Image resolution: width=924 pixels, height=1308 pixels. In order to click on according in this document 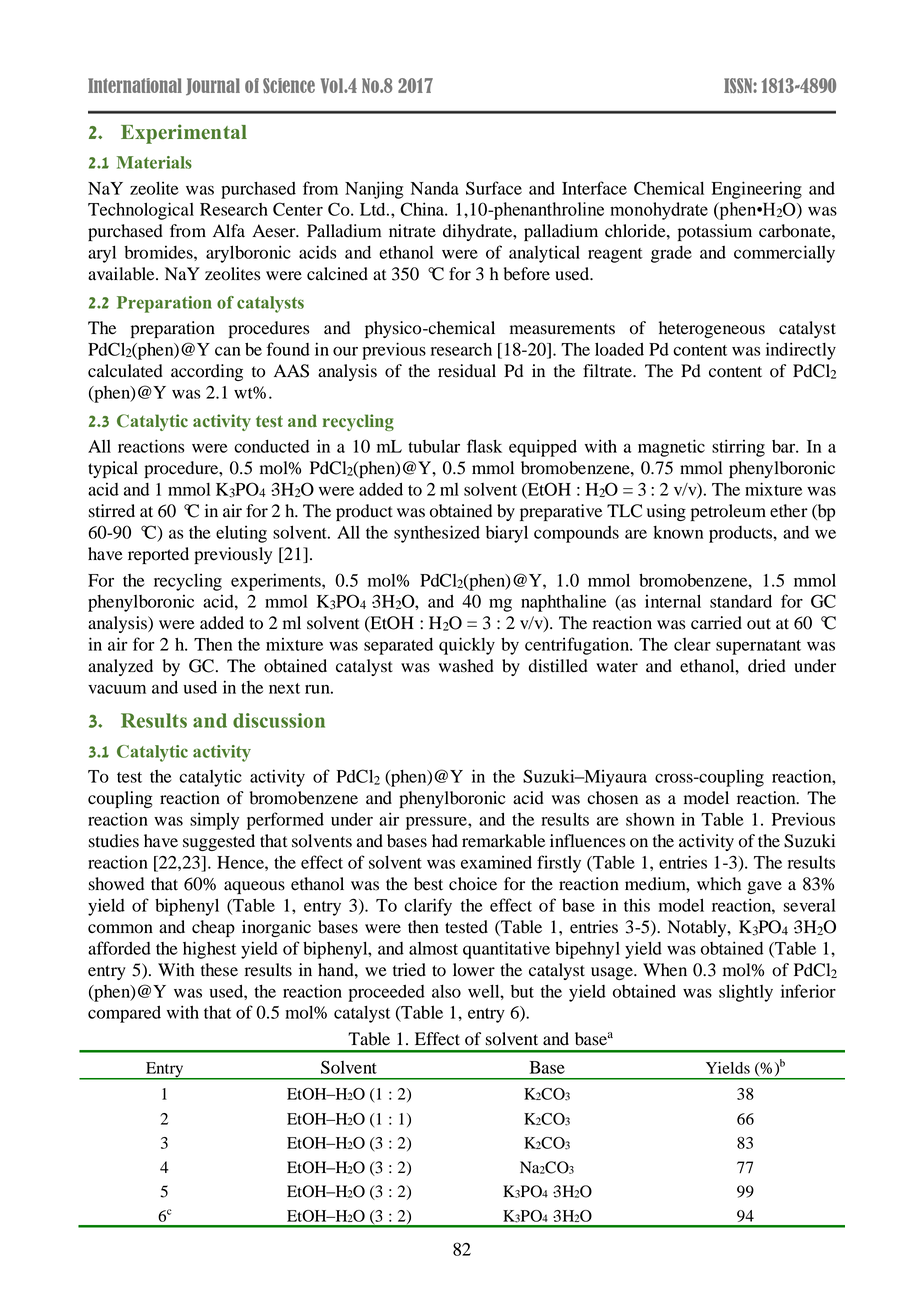, I will do `click(207, 372)`.
